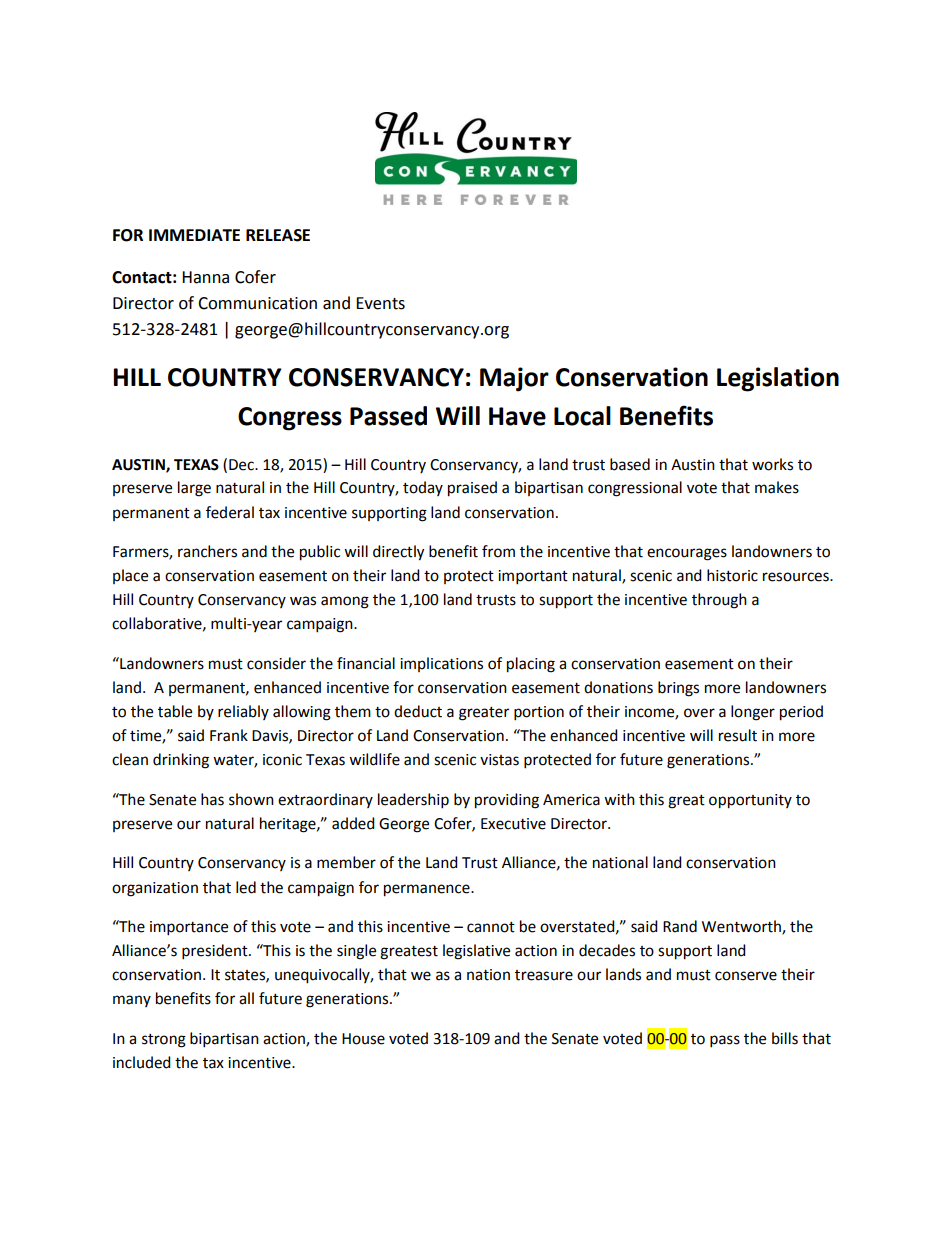 This document has width=952, height=1233. Describe the element at coordinates (363, 1039) in the document. I see `House` at that location.
